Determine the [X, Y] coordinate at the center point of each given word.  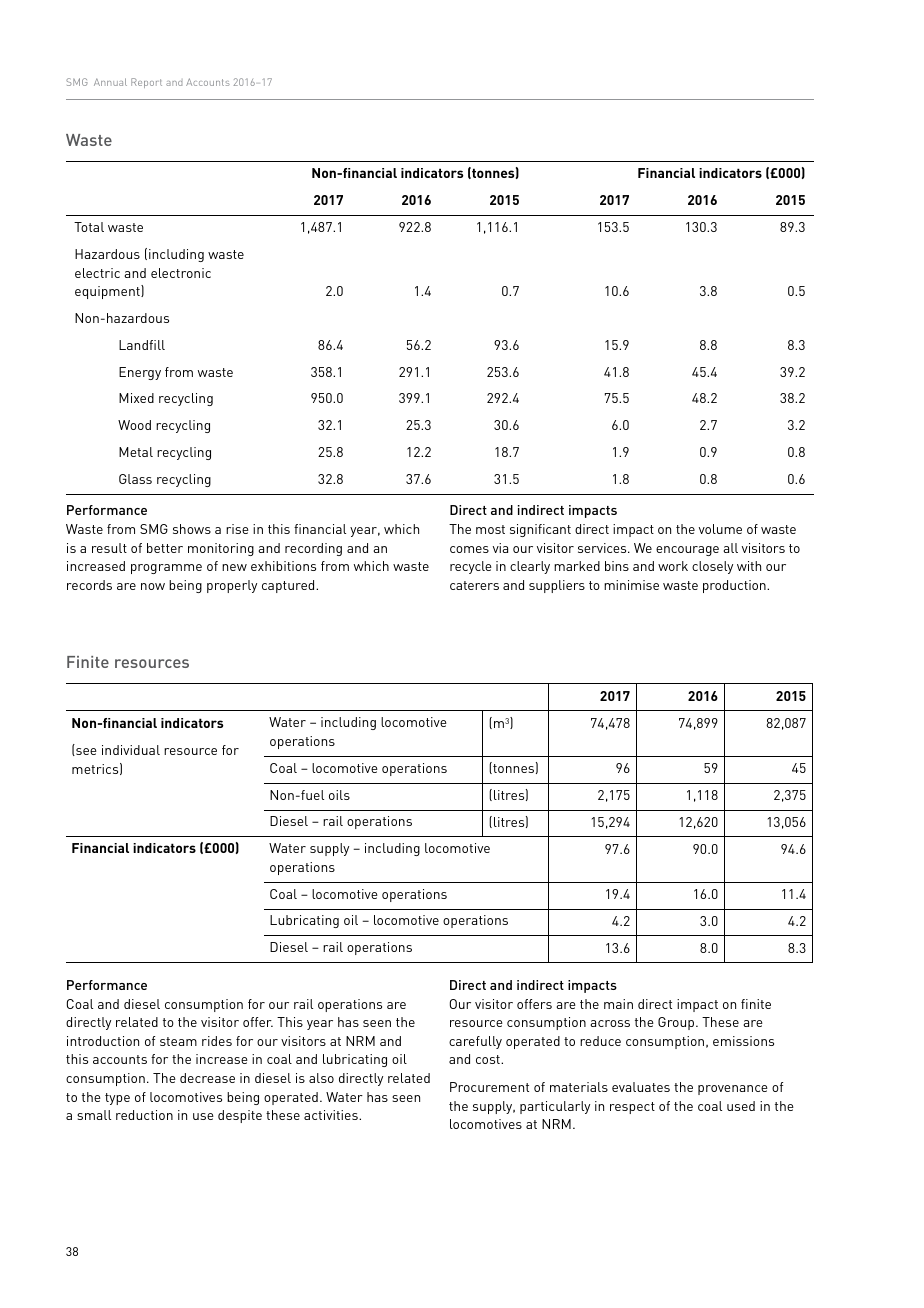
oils [339, 795]
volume [720, 529]
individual [131, 750]
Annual [110, 82]
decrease [207, 1078]
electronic [181, 273]
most [490, 529]
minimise [631, 585]
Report [146, 83]
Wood [134, 425]
